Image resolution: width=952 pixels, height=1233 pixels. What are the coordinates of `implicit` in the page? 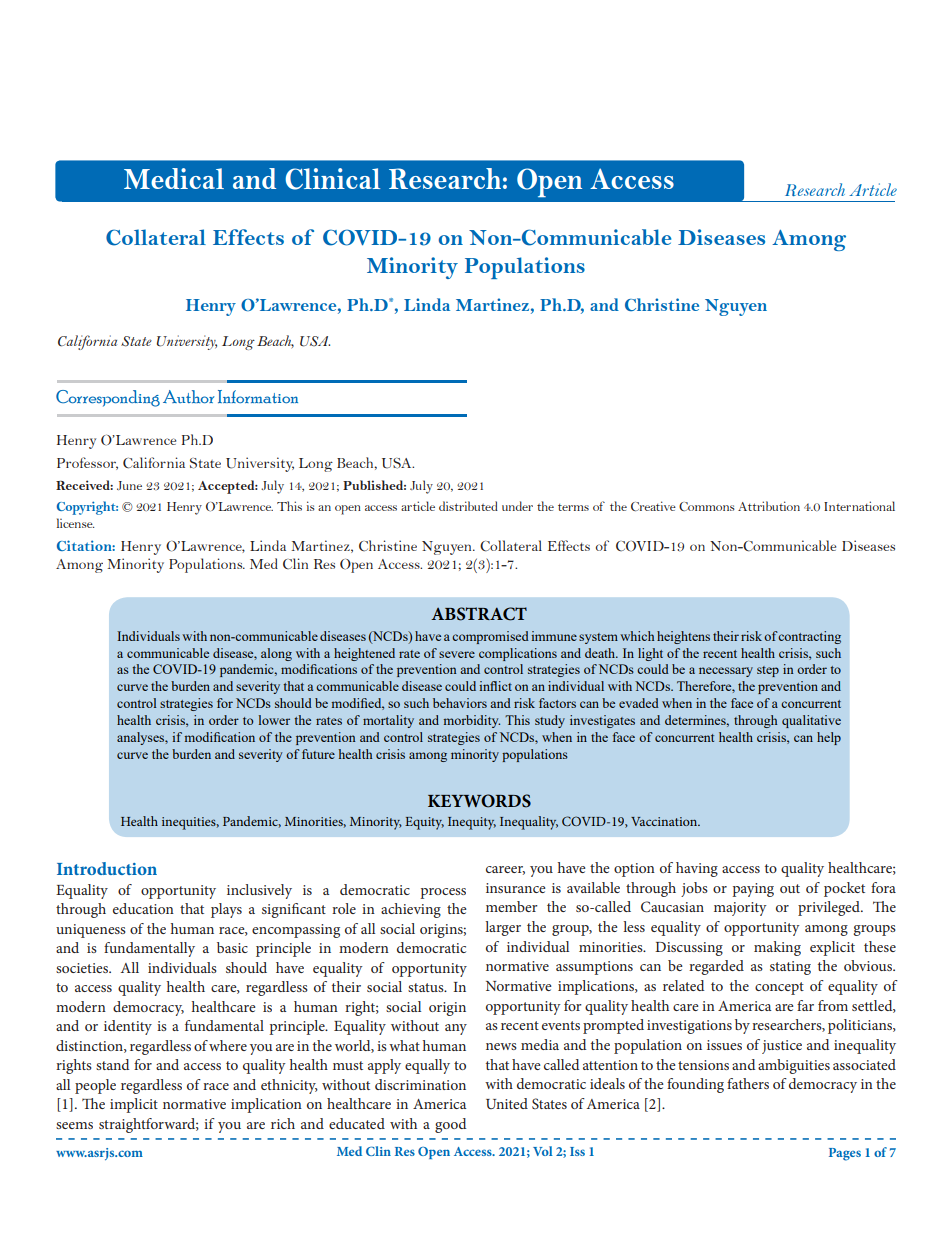 It's located at (134, 1105).
